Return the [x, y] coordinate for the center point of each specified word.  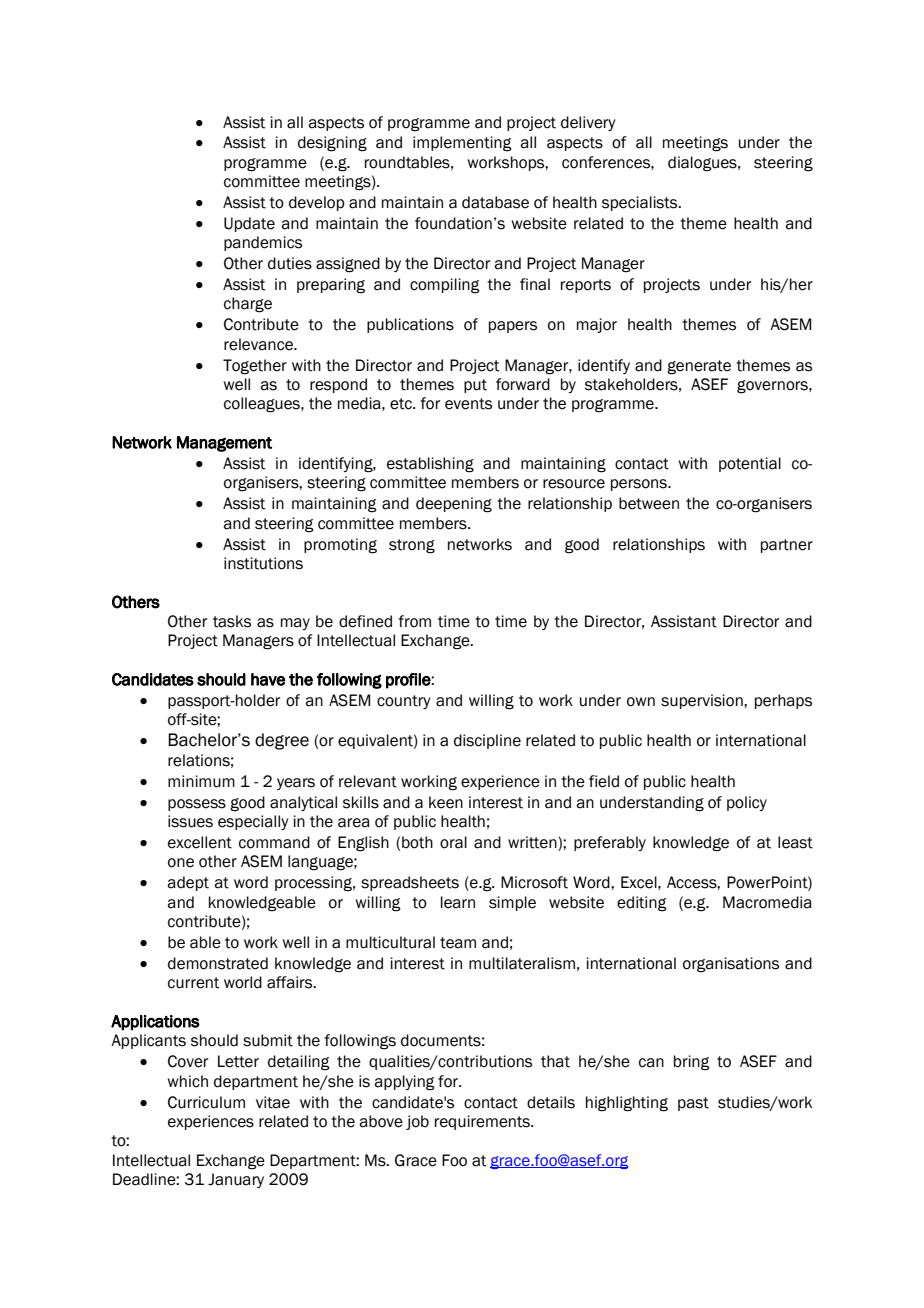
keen [446, 802]
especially [253, 822]
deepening [454, 505]
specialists [641, 203]
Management [224, 444]
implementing [462, 144]
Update [249, 224]
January [236, 1180]
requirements [483, 1122]
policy [747, 803]
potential [750, 464]
